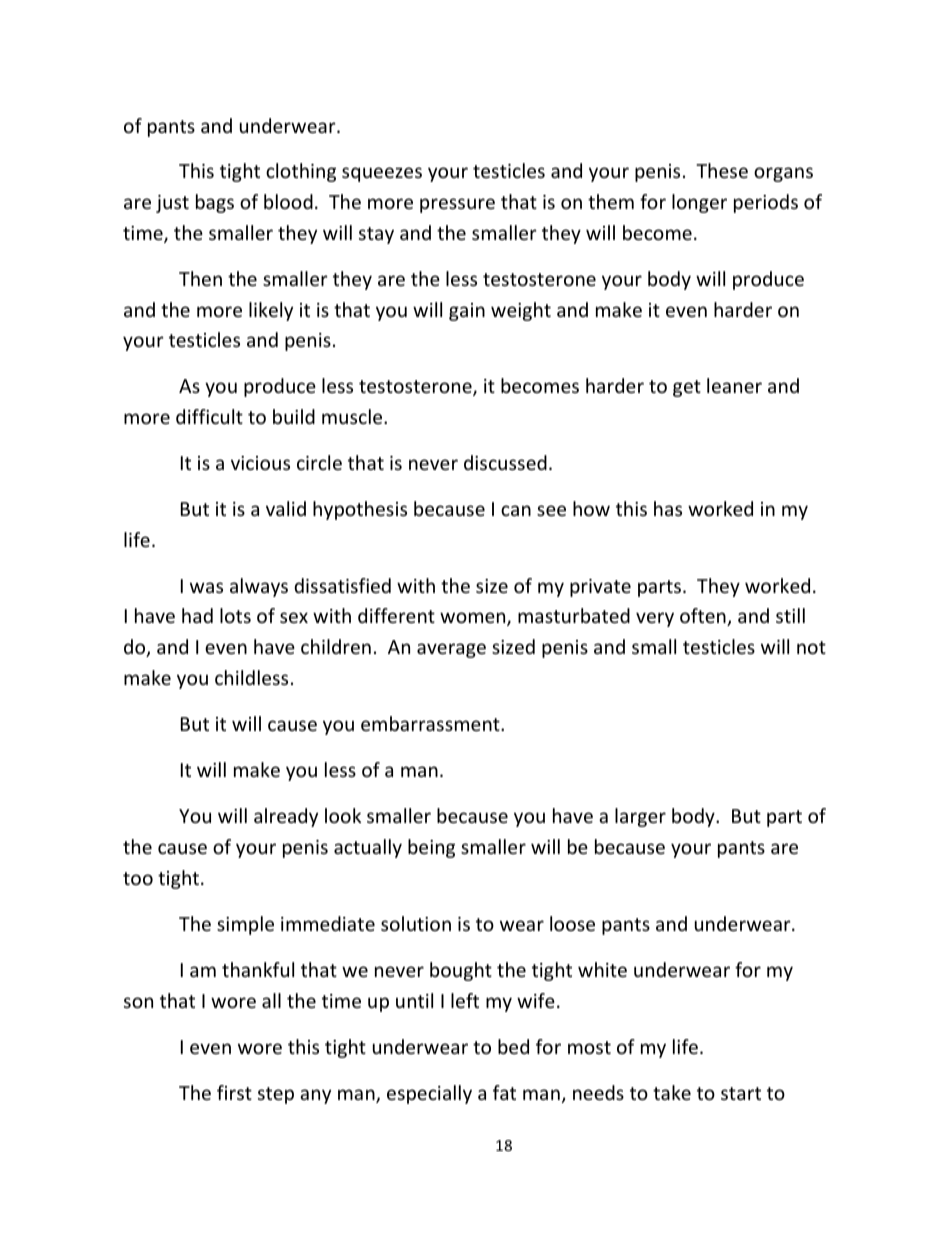 This image has width=952, height=1233. I want to click on women, so click(474, 619).
